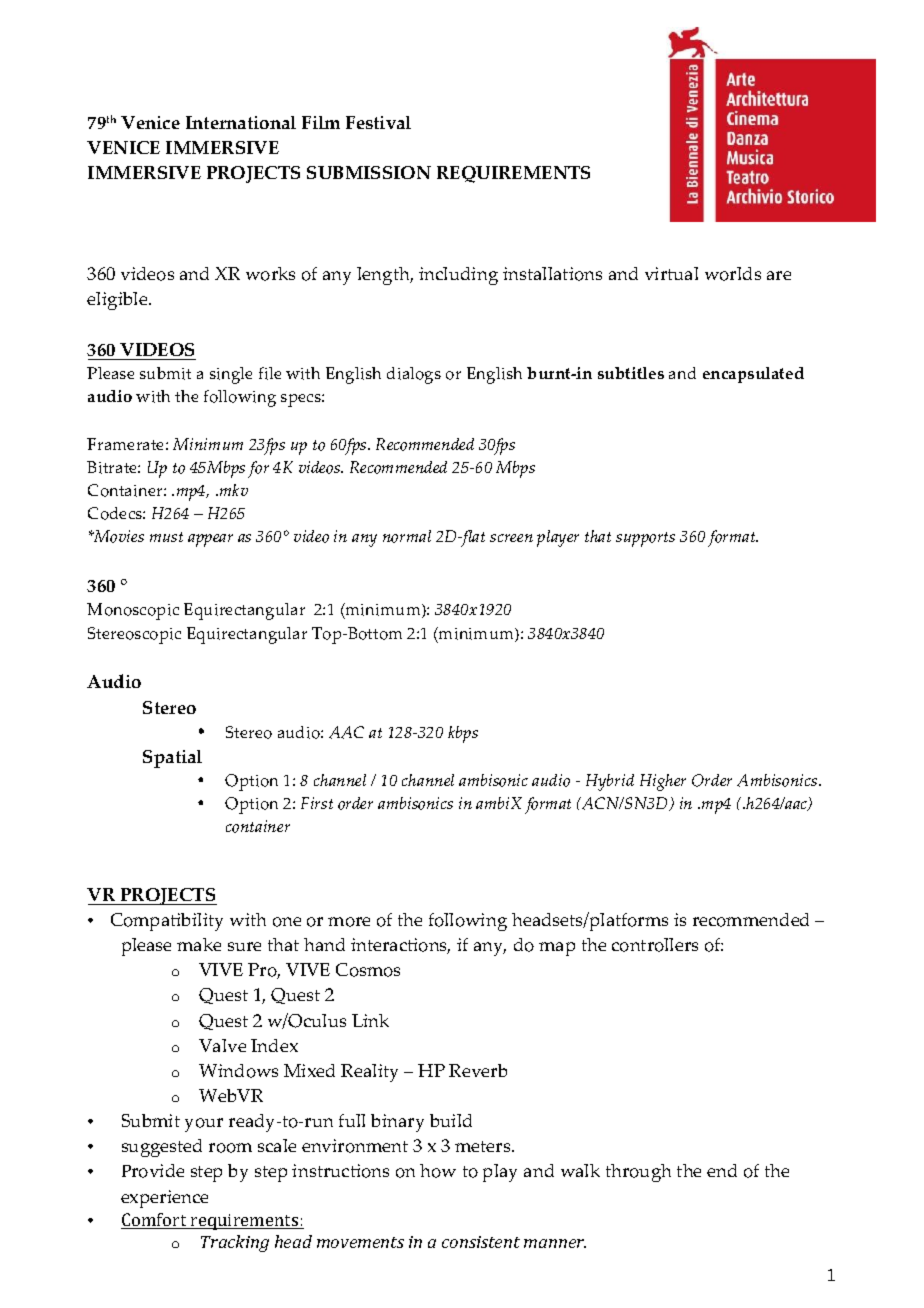 This screenshot has width=924, height=1308. What do you see at coordinates (241, 122) in the screenshot?
I see `International` at bounding box center [241, 122].
